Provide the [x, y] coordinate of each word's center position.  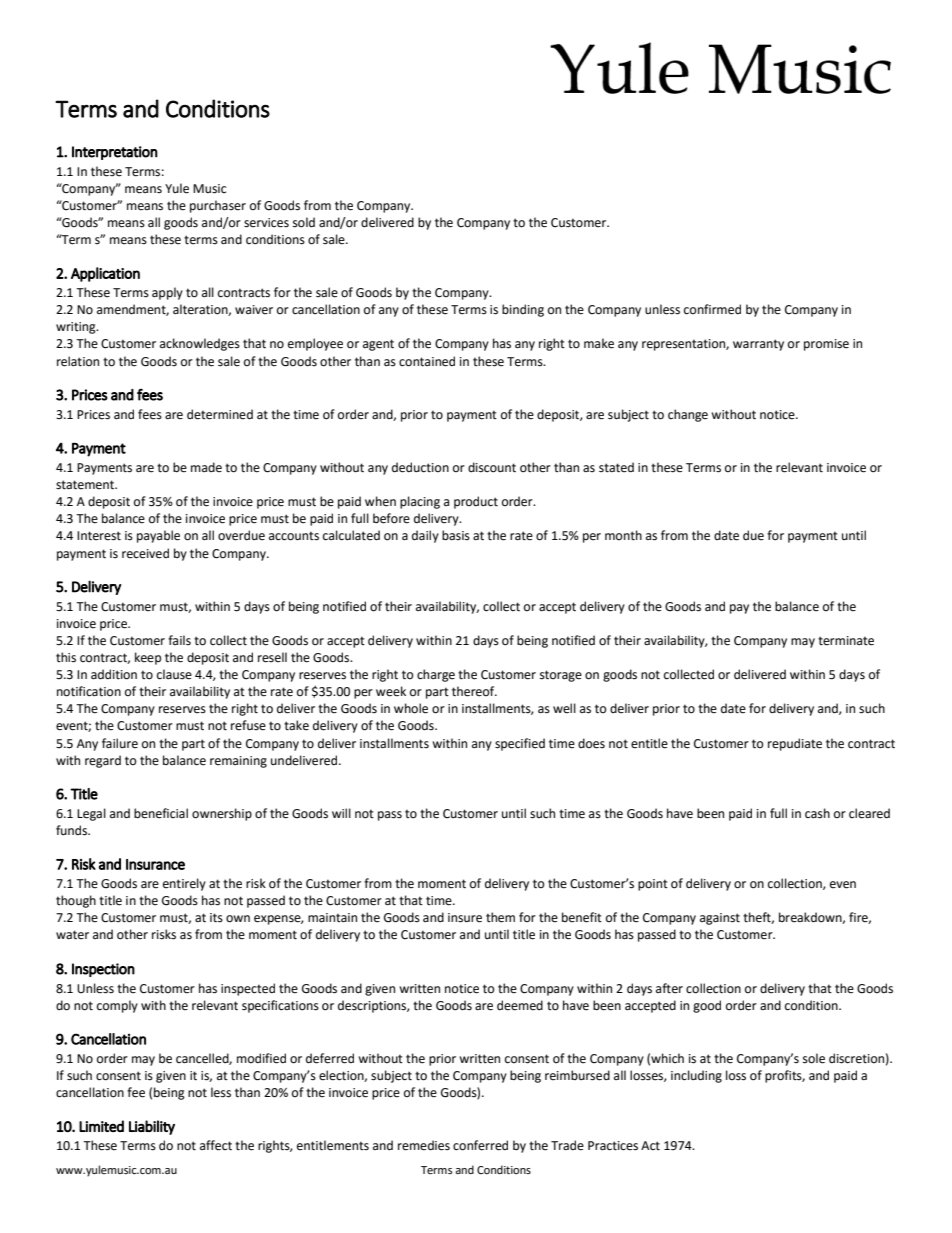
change [688, 415]
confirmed [712, 309]
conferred [480, 1145]
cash [817, 813]
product [476, 502]
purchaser [218, 206]
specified [520, 744]
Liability [152, 1127]
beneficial [161, 813]
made [206, 467]
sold [304, 222]
